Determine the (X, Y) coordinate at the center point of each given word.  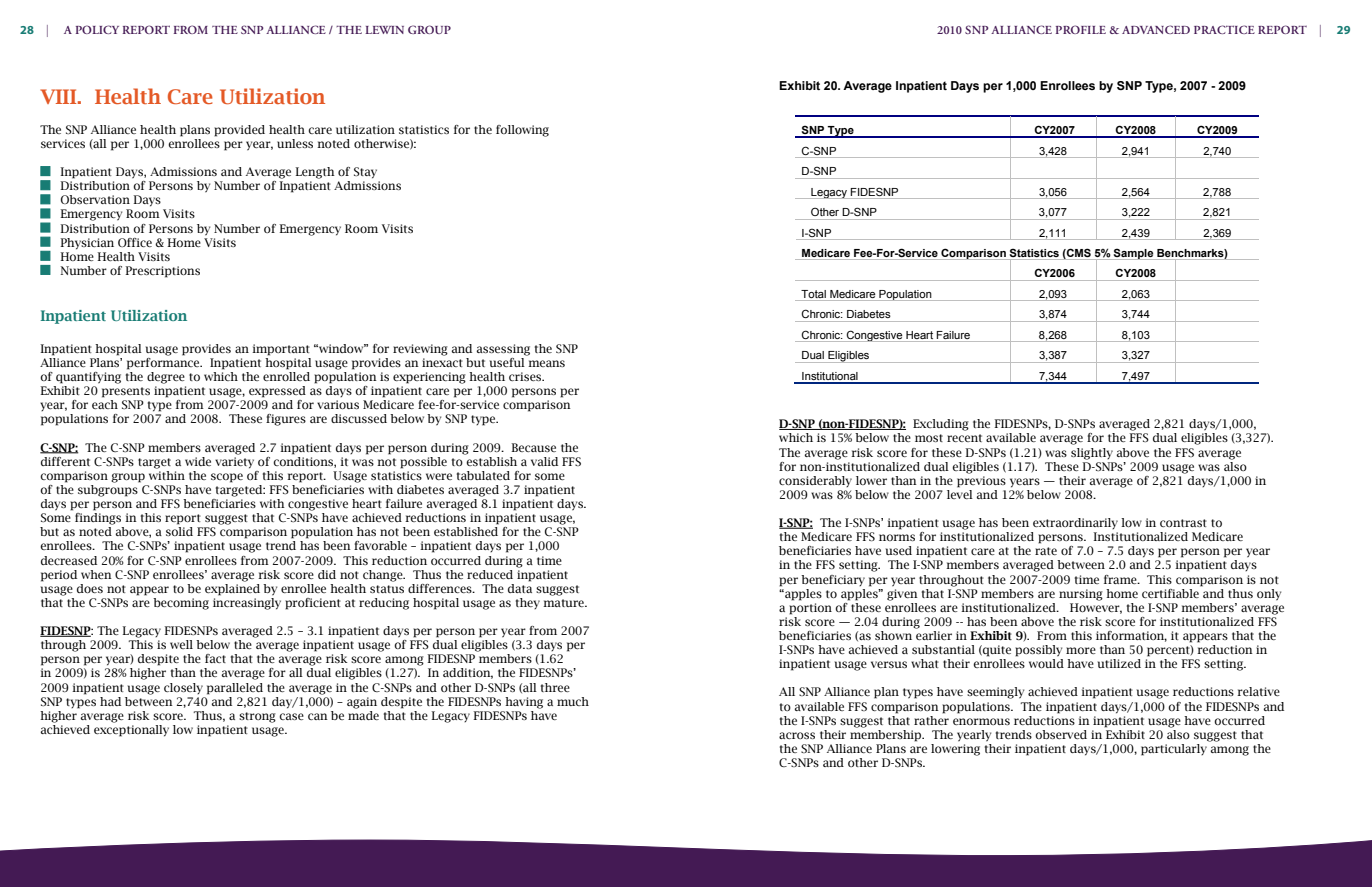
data (520, 587)
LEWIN (384, 30)
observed (1061, 734)
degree (166, 378)
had (110, 701)
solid (179, 531)
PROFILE (1081, 29)
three (555, 687)
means (546, 363)
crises (526, 376)
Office (135, 242)
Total (813, 294)
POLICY (97, 29)
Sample (1134, 254)
